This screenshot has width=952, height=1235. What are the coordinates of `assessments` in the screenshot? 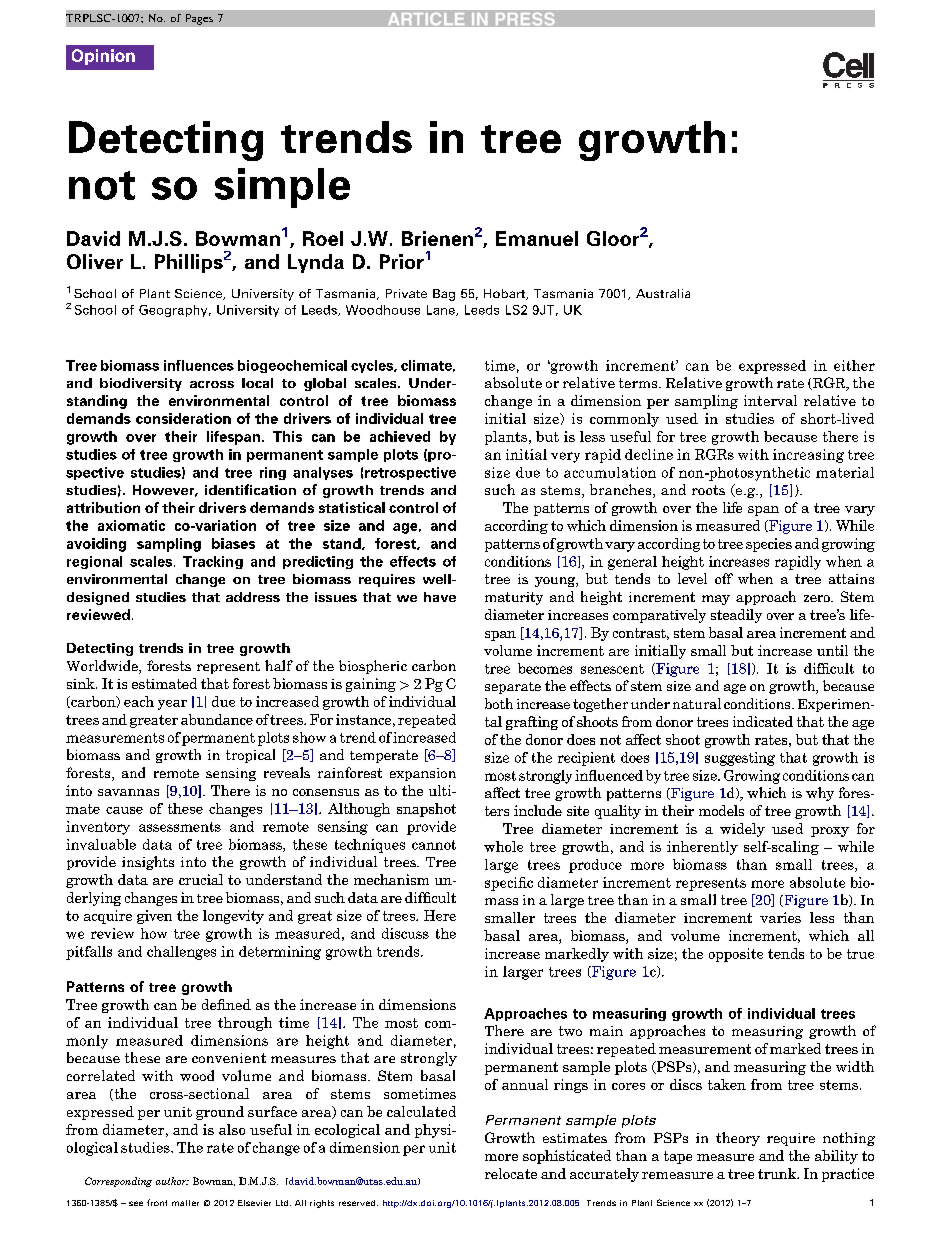 It's located at (180, 827).
